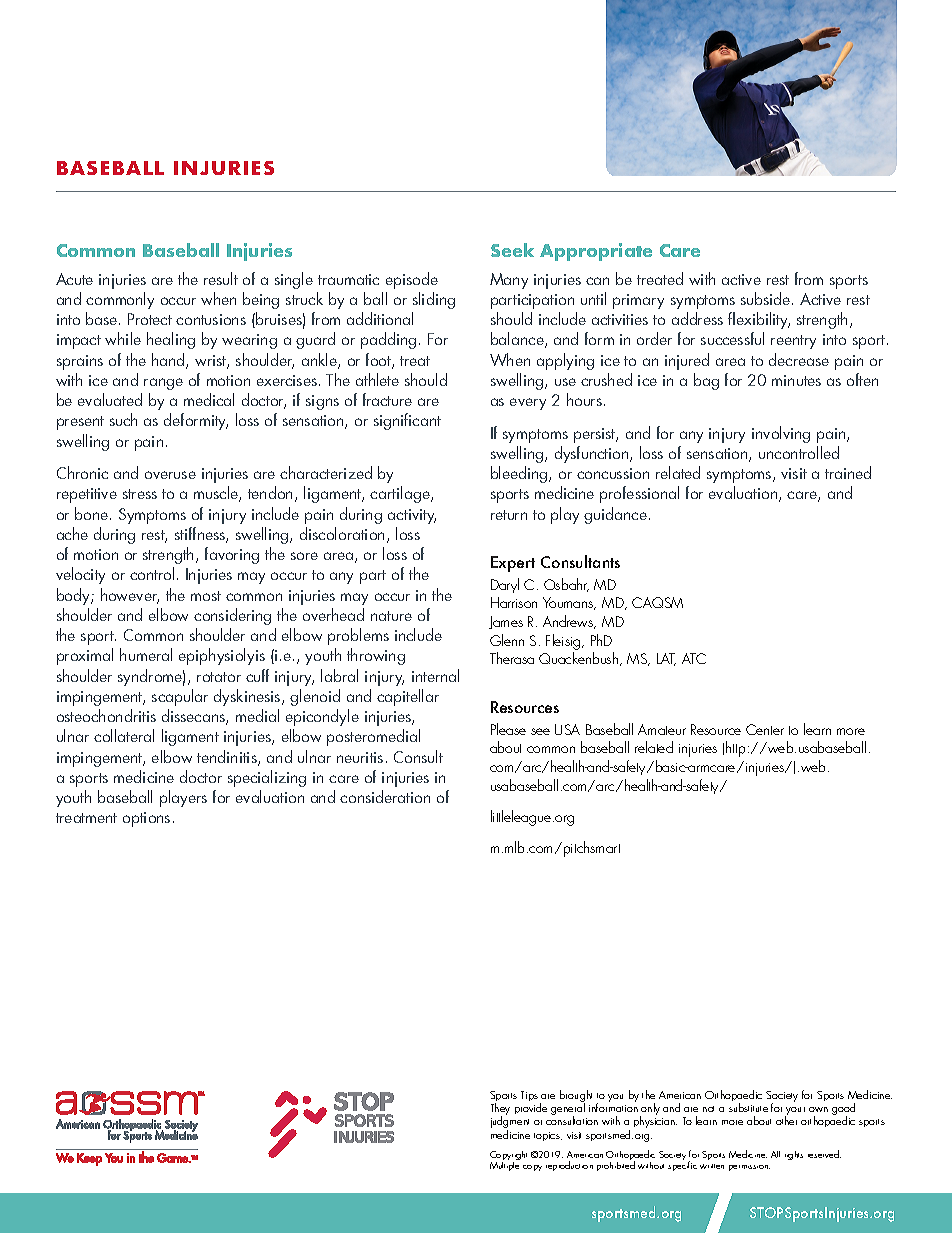 Image resolution: width=952 pixels, height=1233 pixels. I want to click on consideration, so click(385, 796).
